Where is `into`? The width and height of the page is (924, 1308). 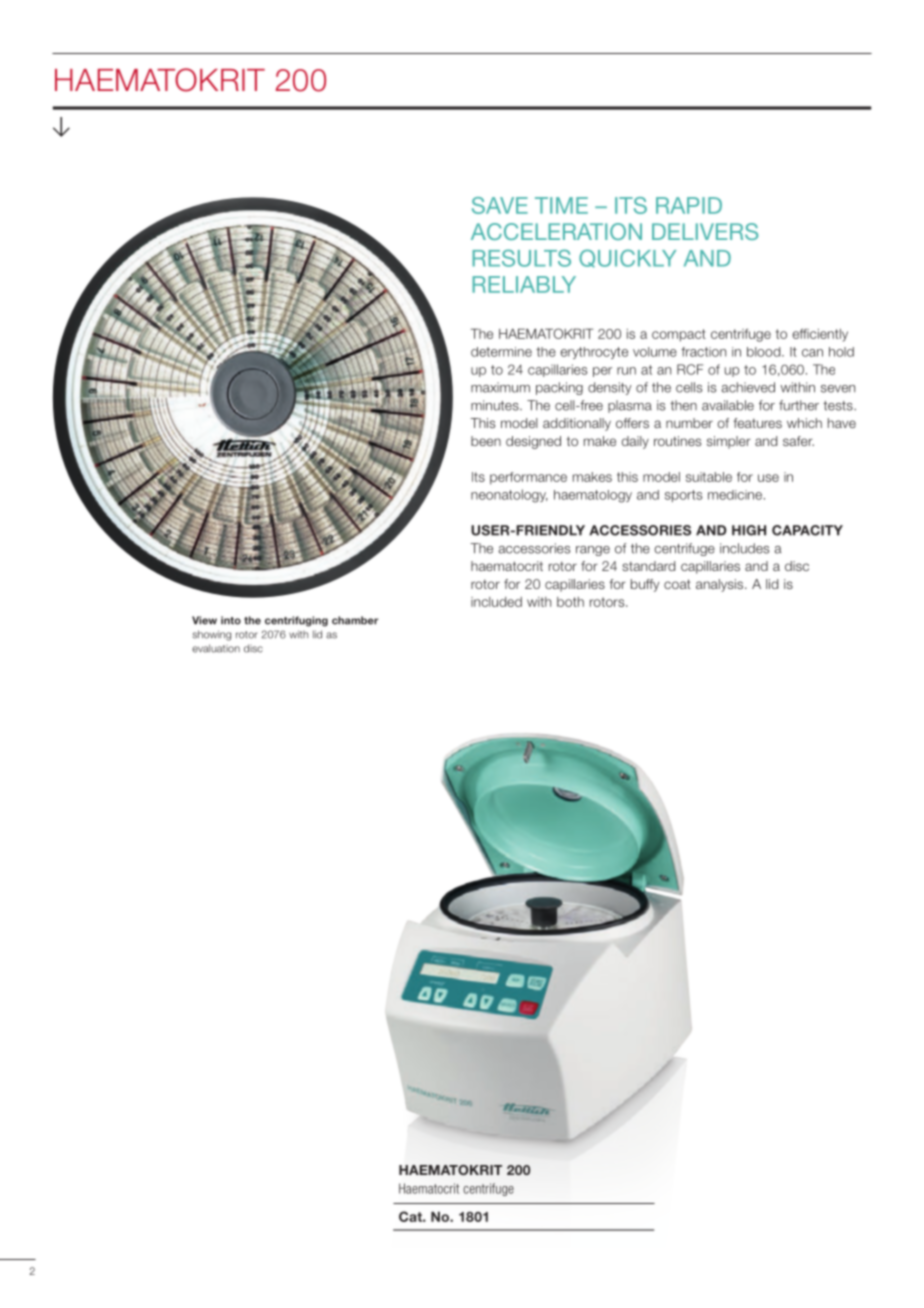 into is located at coordinates (231, 620).
